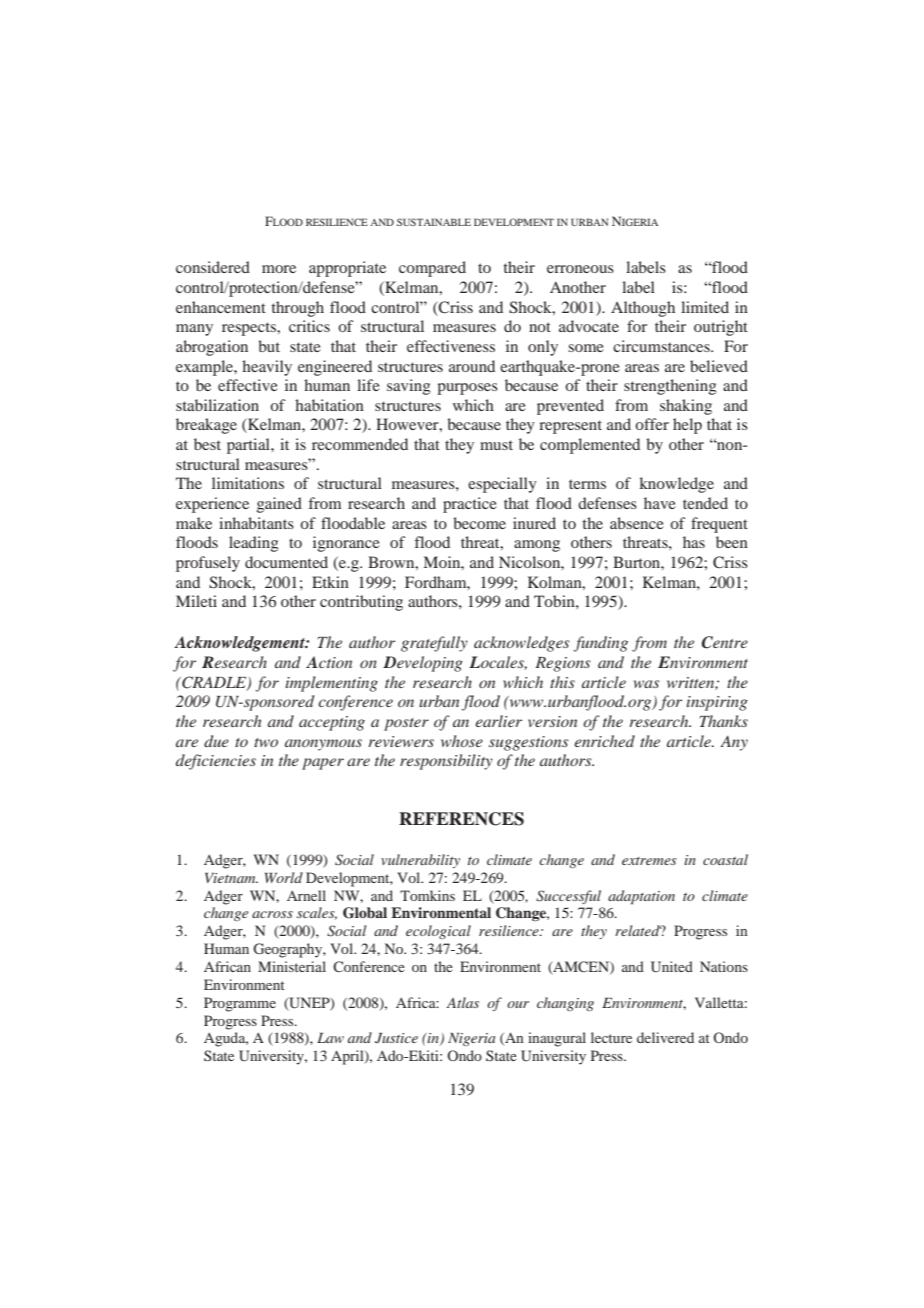 This page has height=1308, width=924. Describe the element at coordinates (462, 1002) in the page. I see `Atlas` at that location.
